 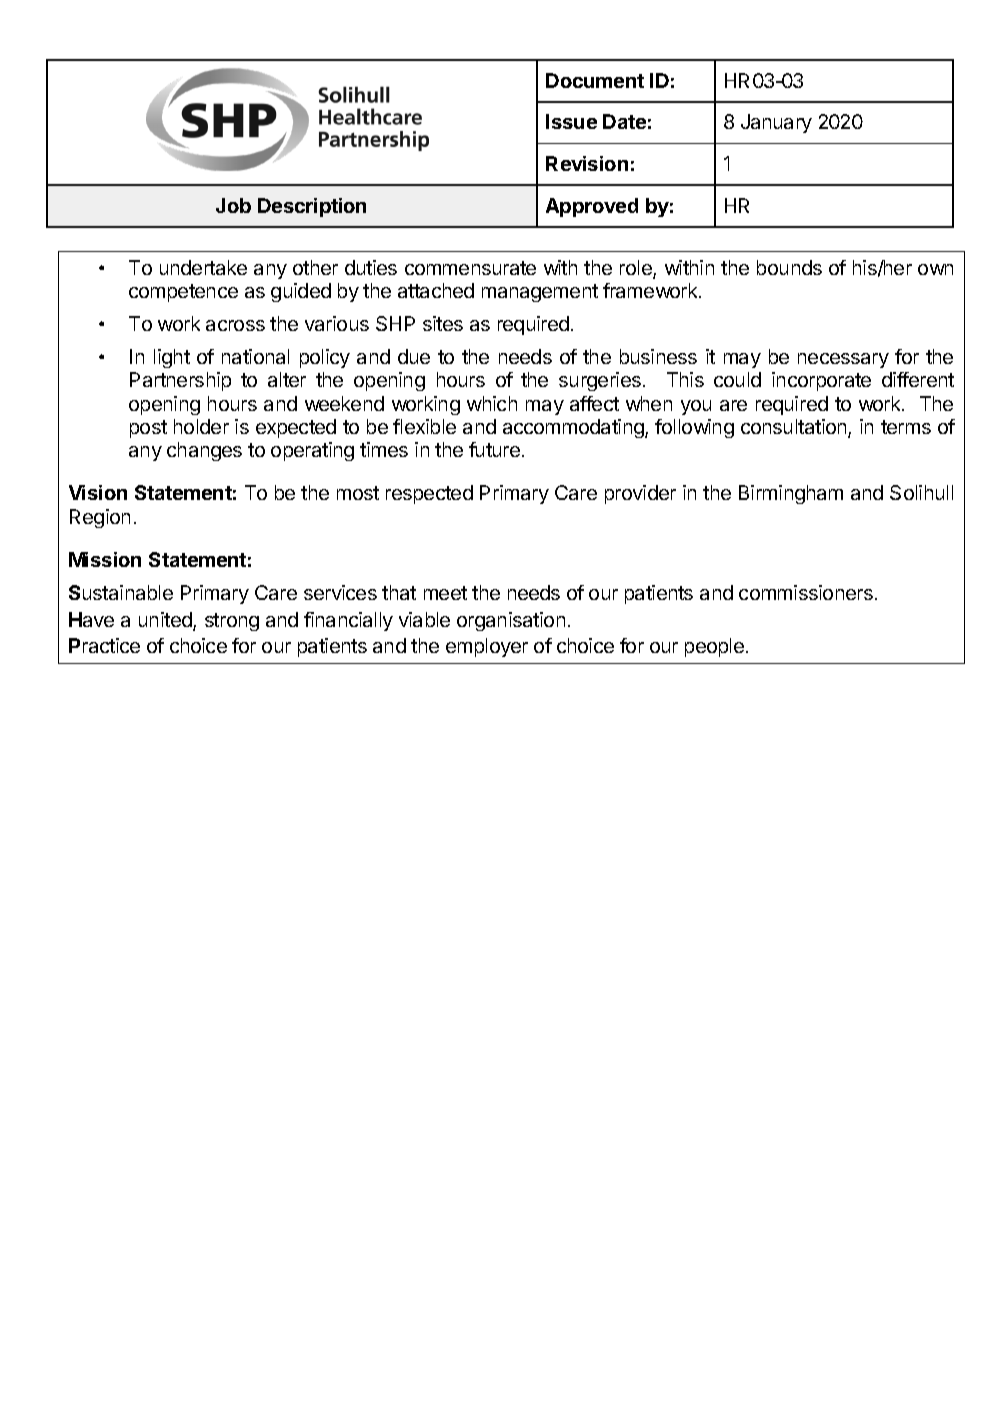 What do you see at coordinates (776, 123) in the image?
I see `January` at bounding box center [776, 123].
